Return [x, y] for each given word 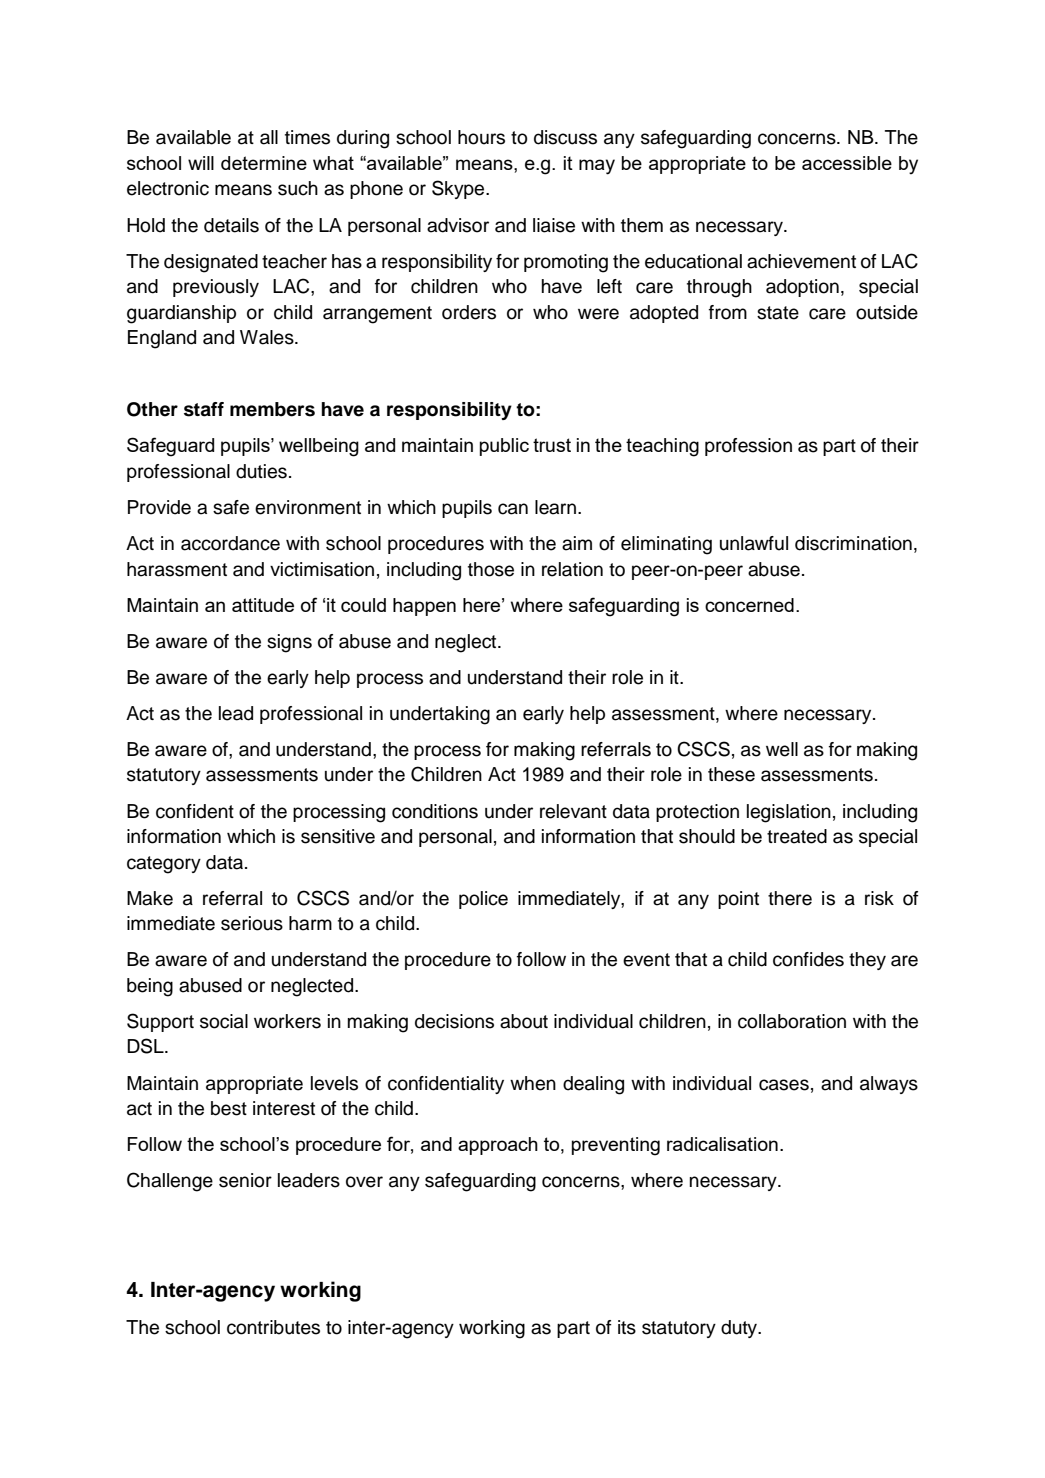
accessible [847, 163]
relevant [573, 811]
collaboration [792, 1021]
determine [264, 163]
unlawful [754, 543]
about [524, 1021]
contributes [273, 1327]
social [224, 1021]
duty [740, 1329]
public [504, 447]
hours [481, 137]
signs [289, 643]
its [627, 1327]
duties [261, 471]
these [731, 774]
